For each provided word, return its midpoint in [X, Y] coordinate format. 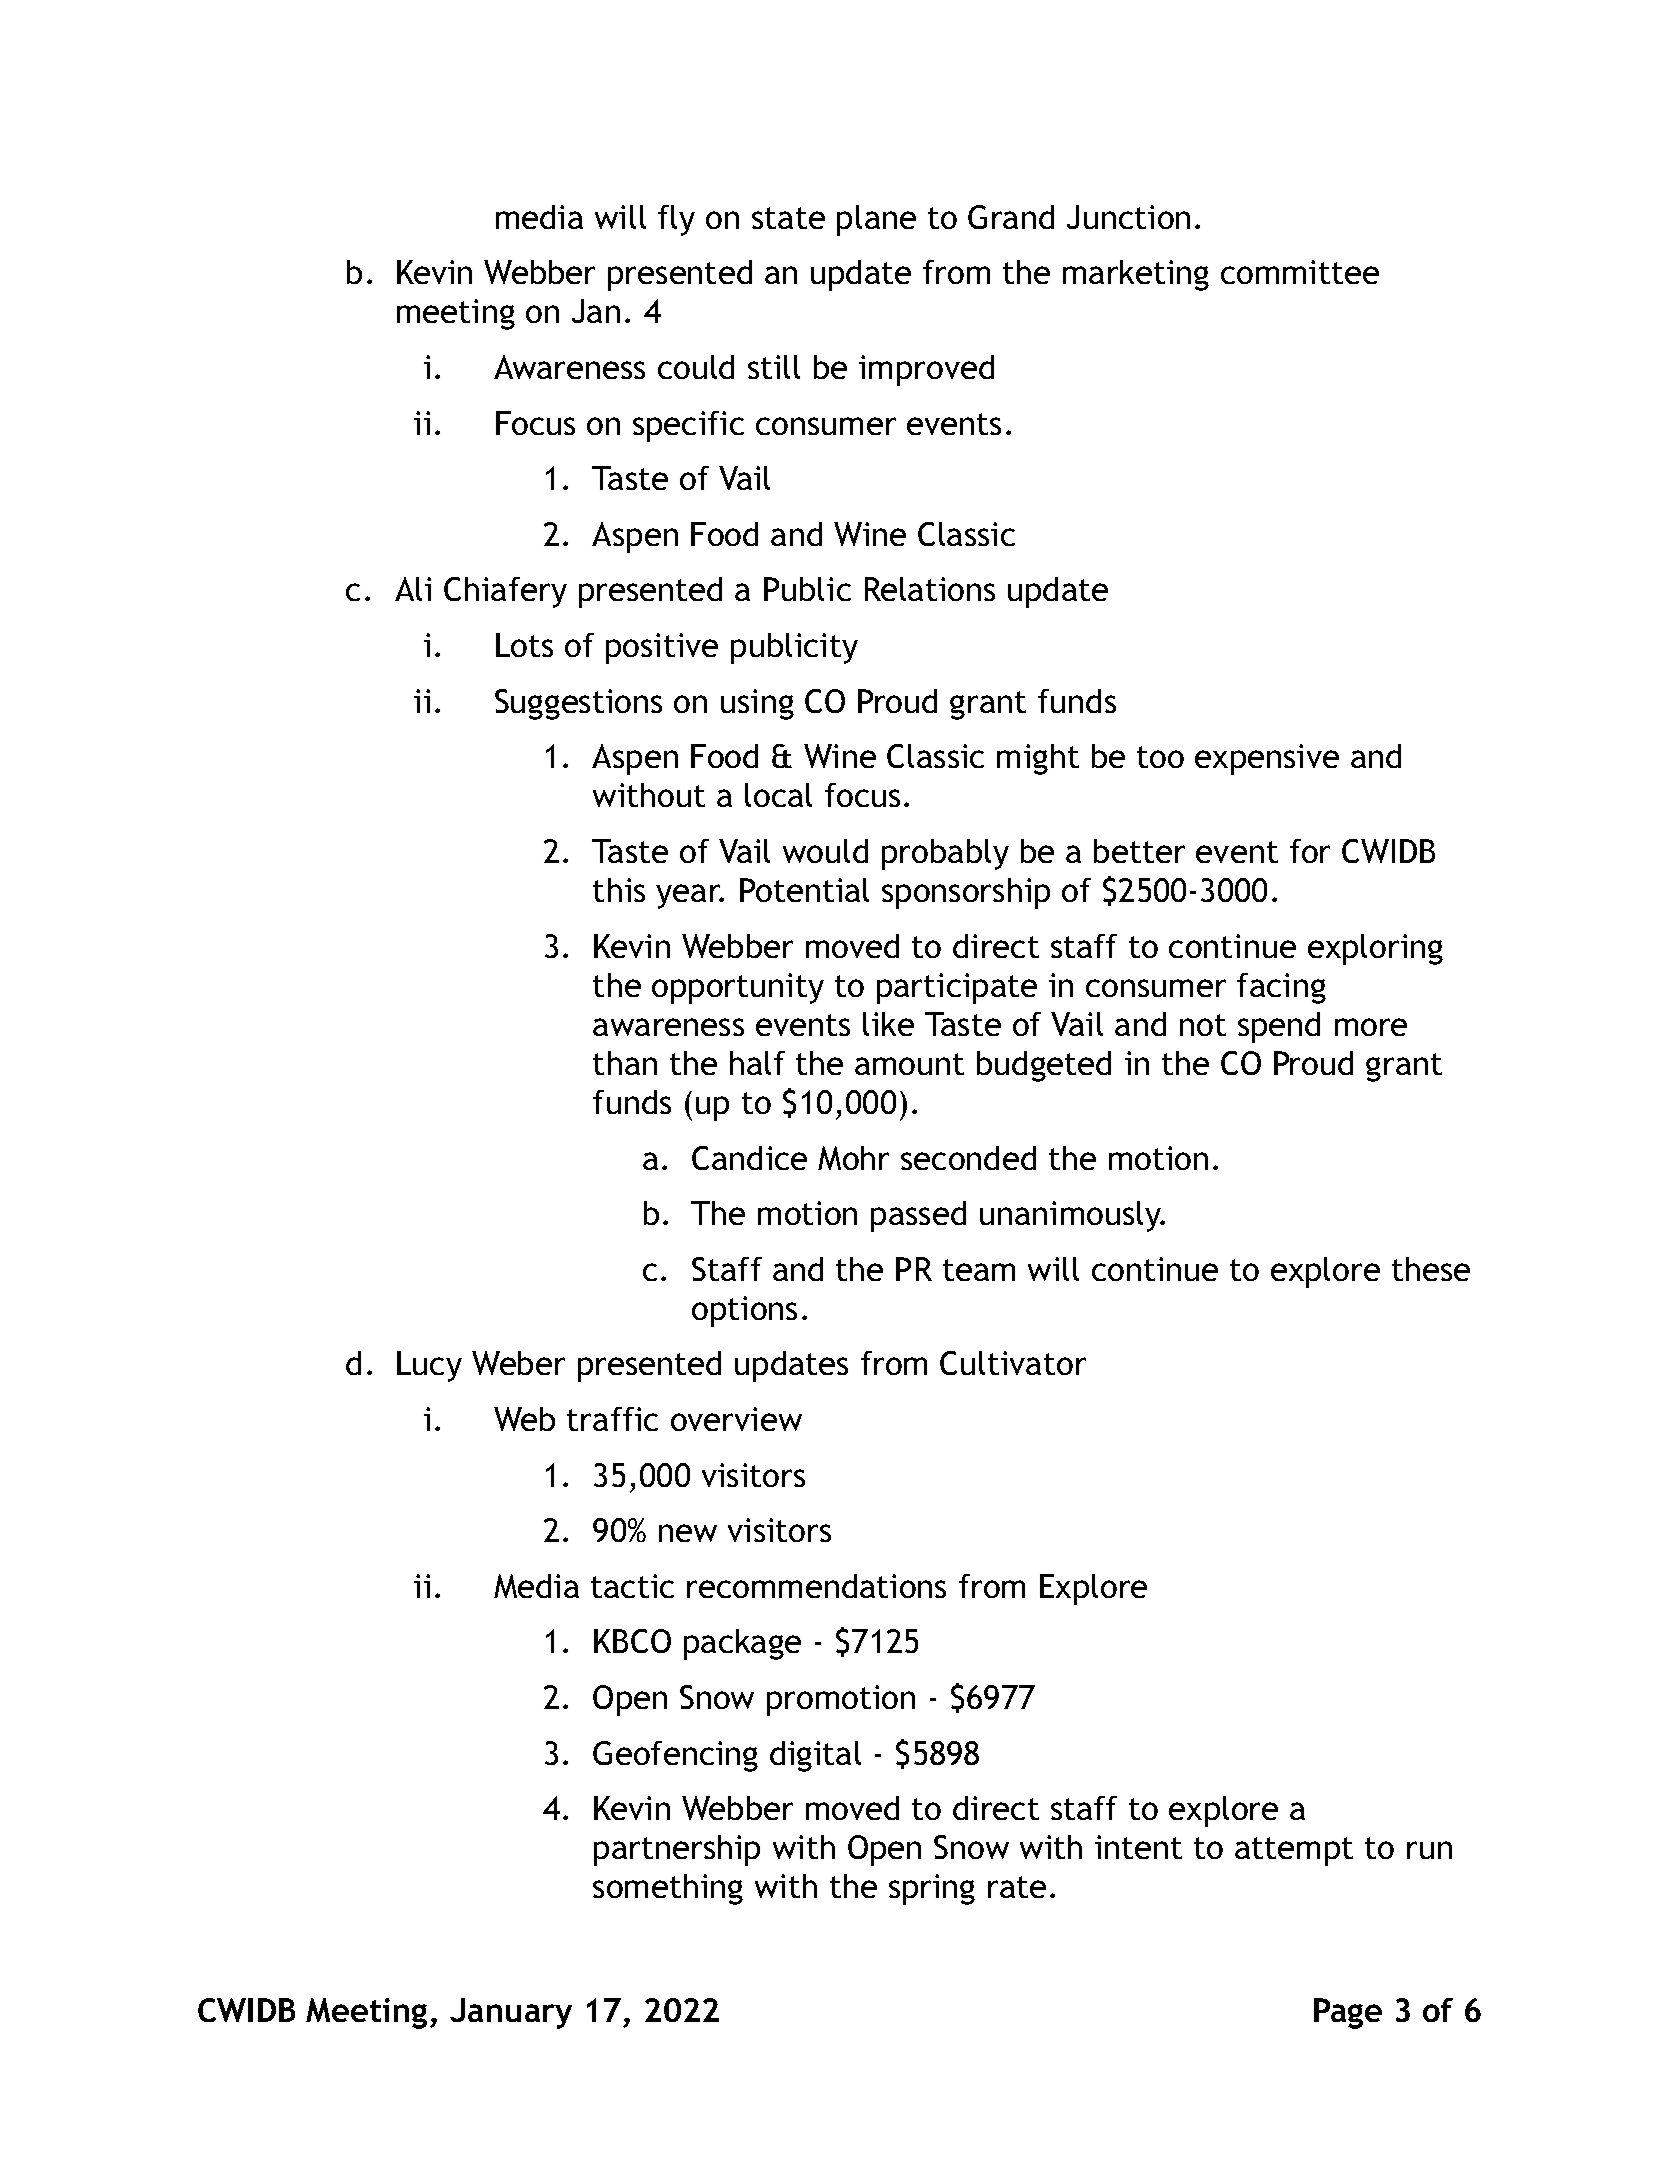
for [1310, 851]
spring [932, 1889]
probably [945, 854]
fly [676, 220]
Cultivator [1013, 1363]
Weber [518, 1363]
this [619, 890]
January [511, 2013]
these [1431, 1269]
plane [876, 220]
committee [1300, 272]
